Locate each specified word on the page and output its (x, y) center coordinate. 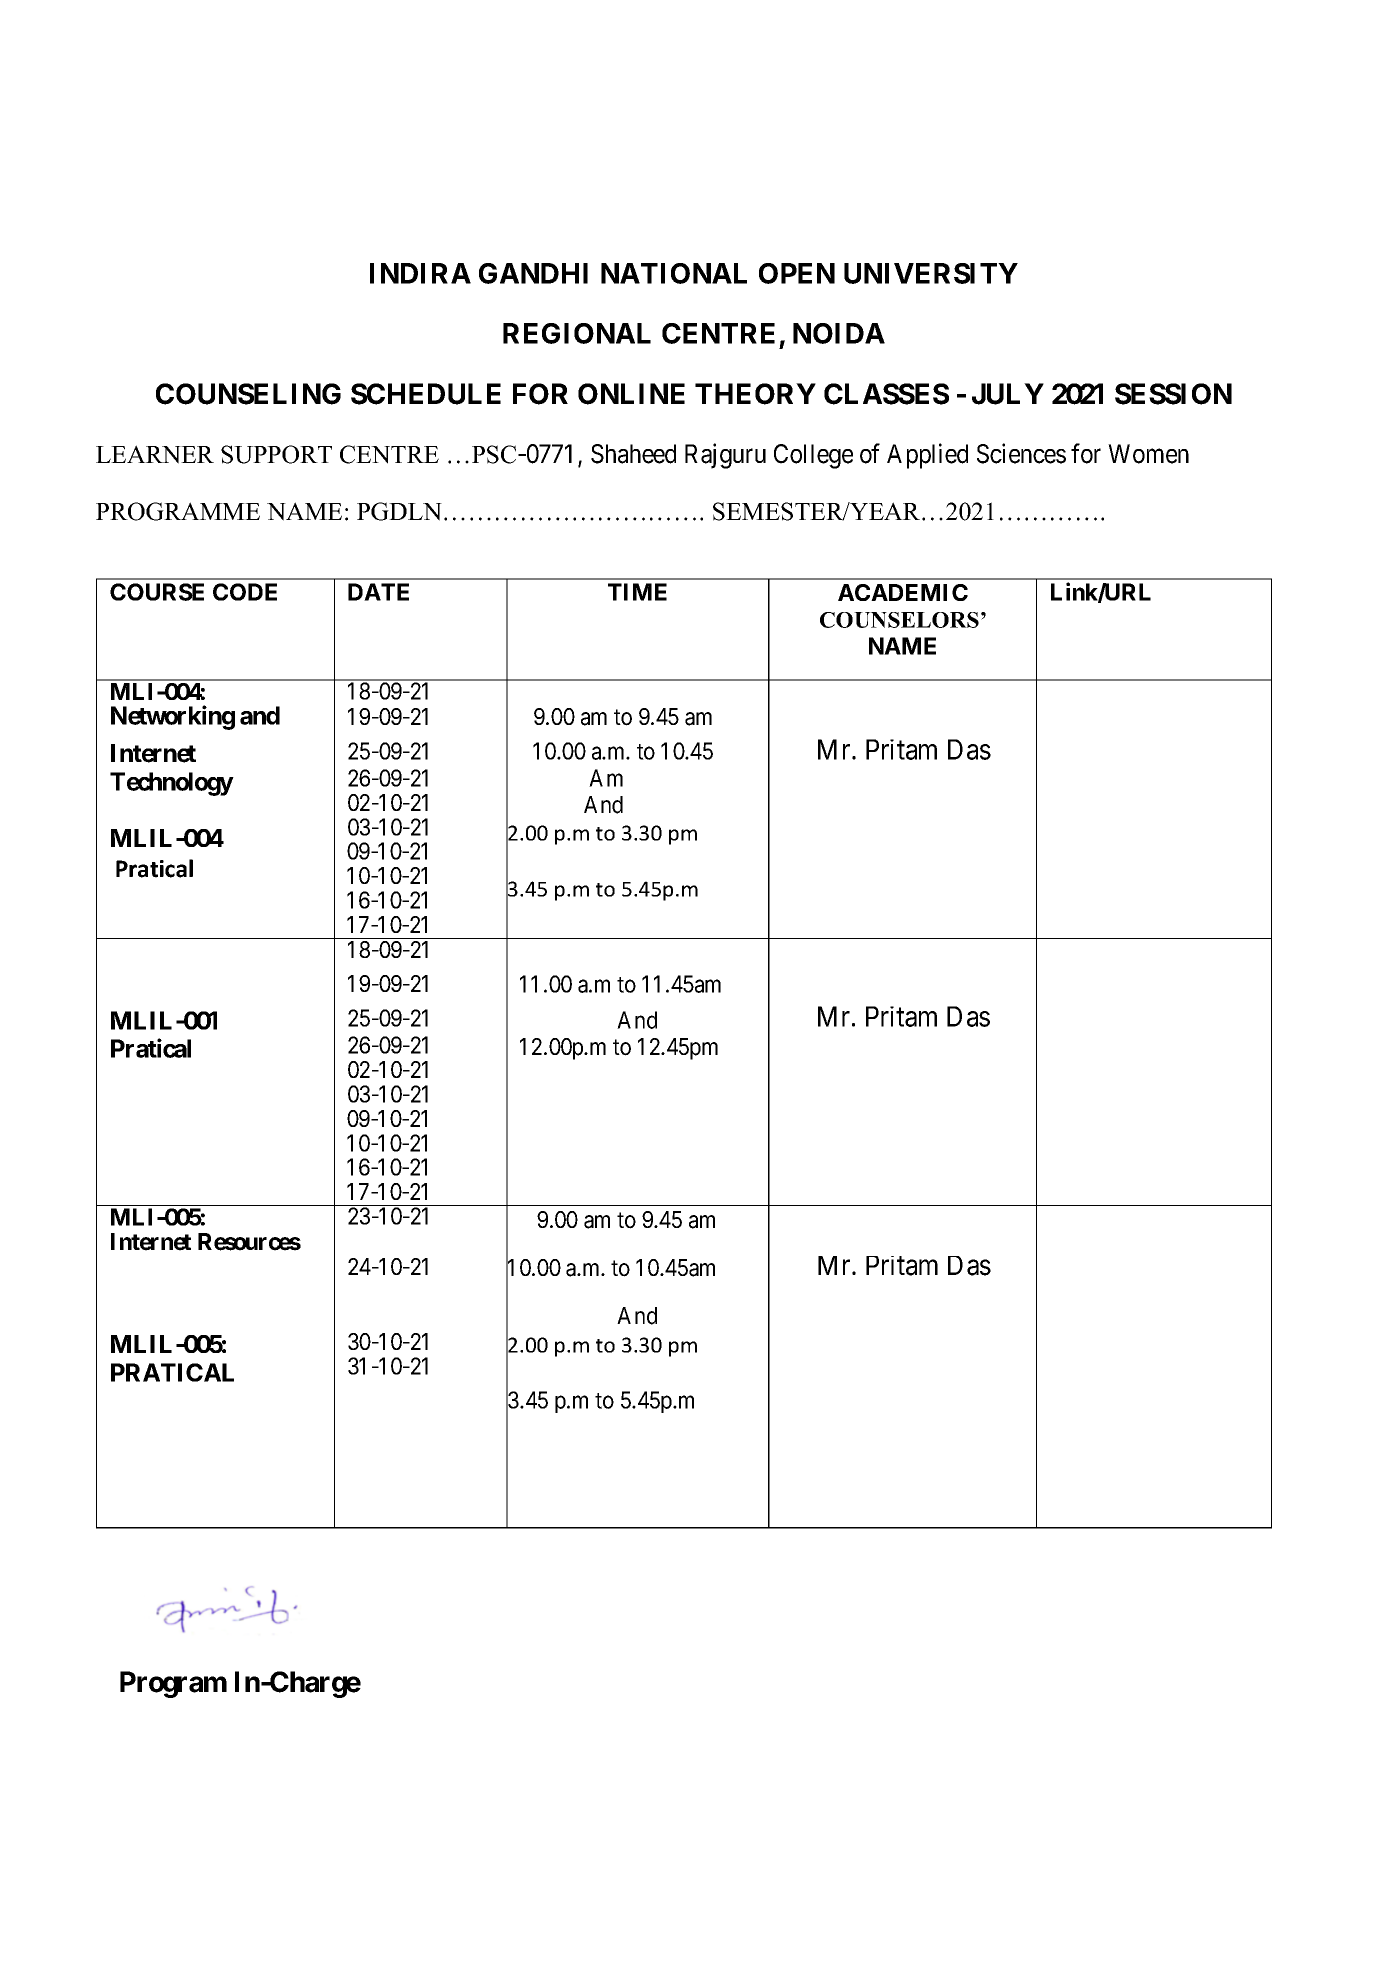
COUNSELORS (899, 620)
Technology (171, 784)
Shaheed (633, 454)
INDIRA (420, 273)
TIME (637, 592)
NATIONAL (674, 273)
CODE (245, 592)
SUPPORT (276, 454)
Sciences (1021, 453)
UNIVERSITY (931, 273)
